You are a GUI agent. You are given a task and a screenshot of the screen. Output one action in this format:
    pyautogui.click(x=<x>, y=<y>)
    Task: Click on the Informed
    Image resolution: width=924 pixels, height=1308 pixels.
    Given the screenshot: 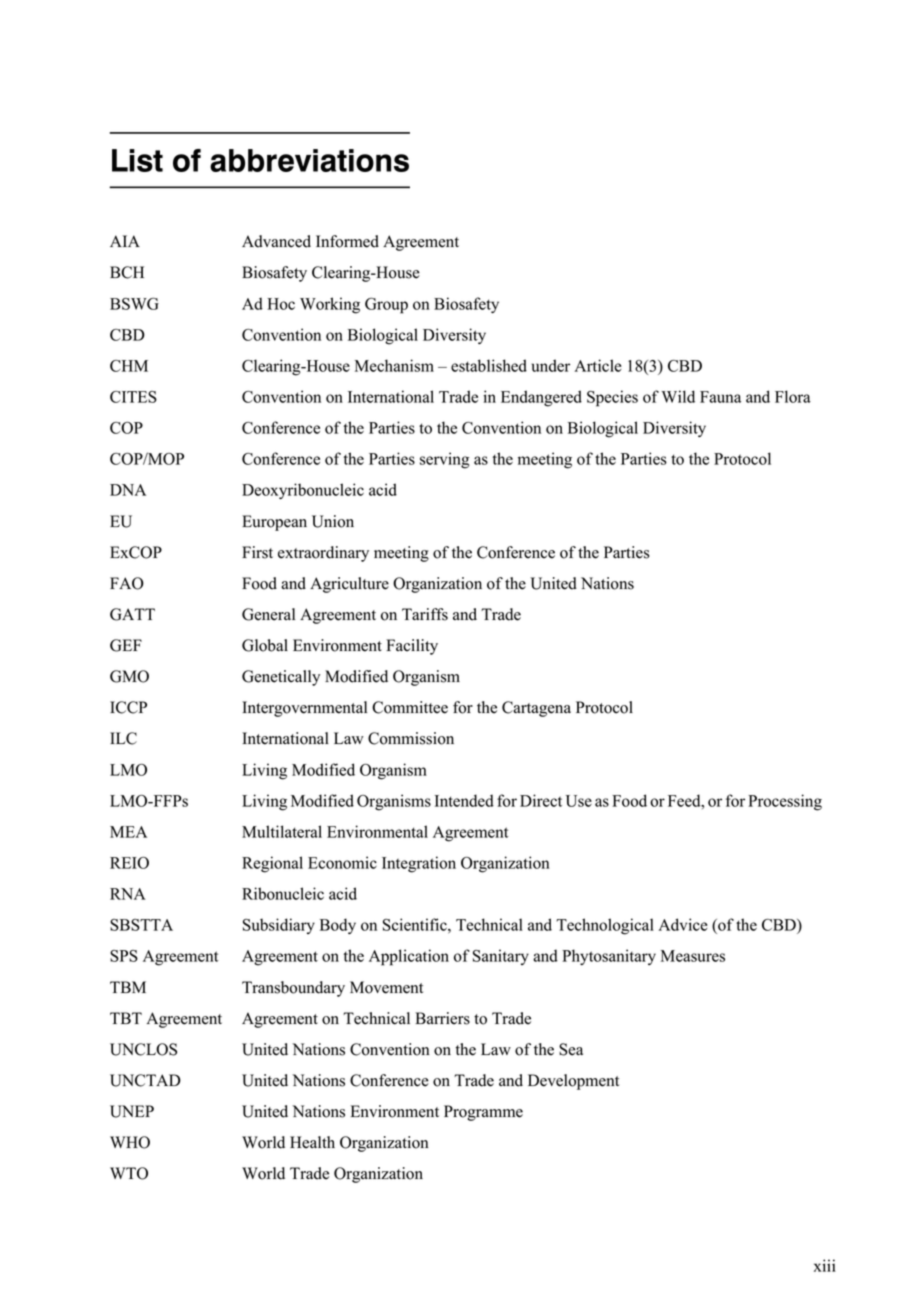 What is the action you would take?
    pyautogui.click(x=347, y=241)
